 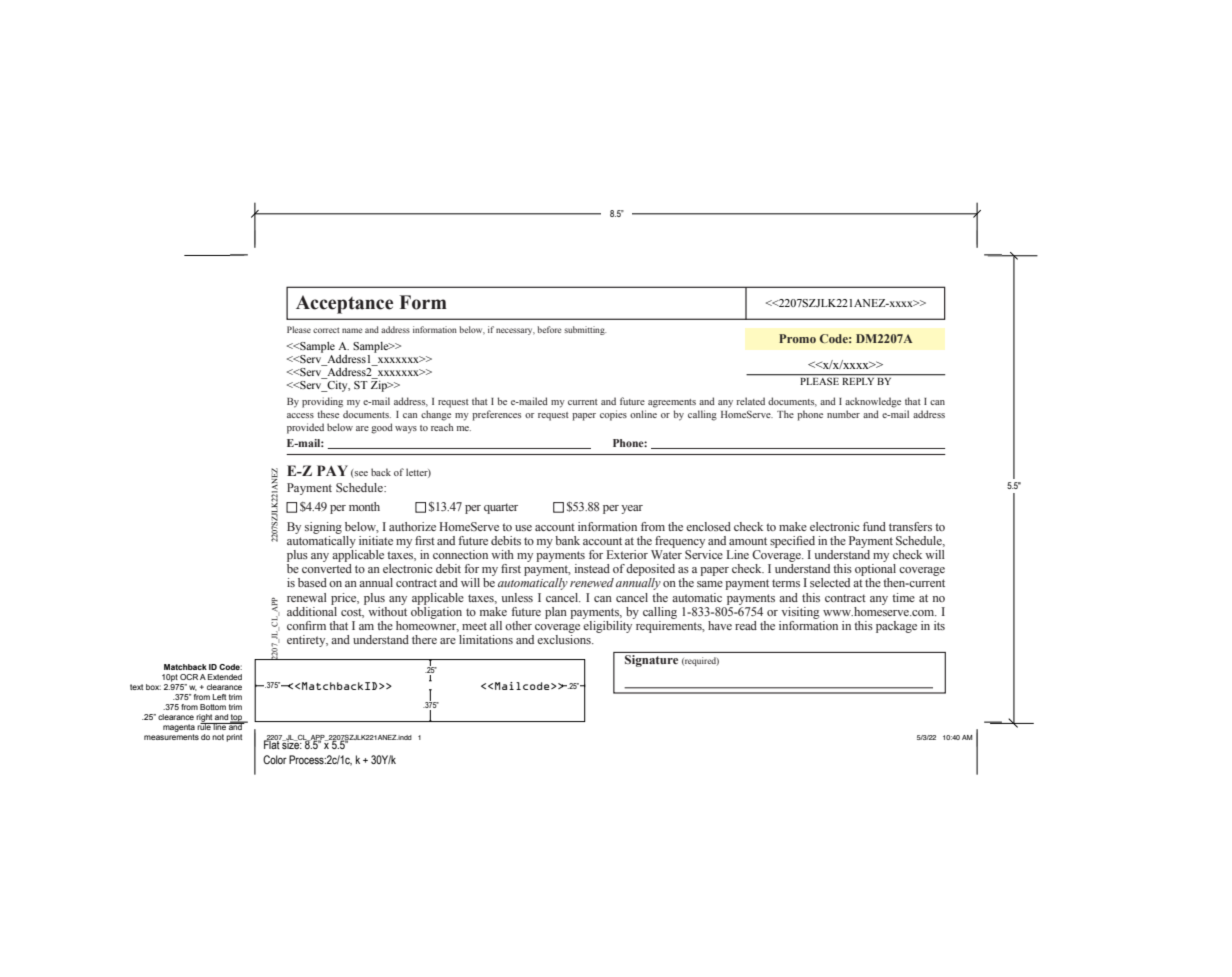 What do you see at coordinates (234, 738) in the screenshot?
I see `print` at bounding box center [234, 738].
